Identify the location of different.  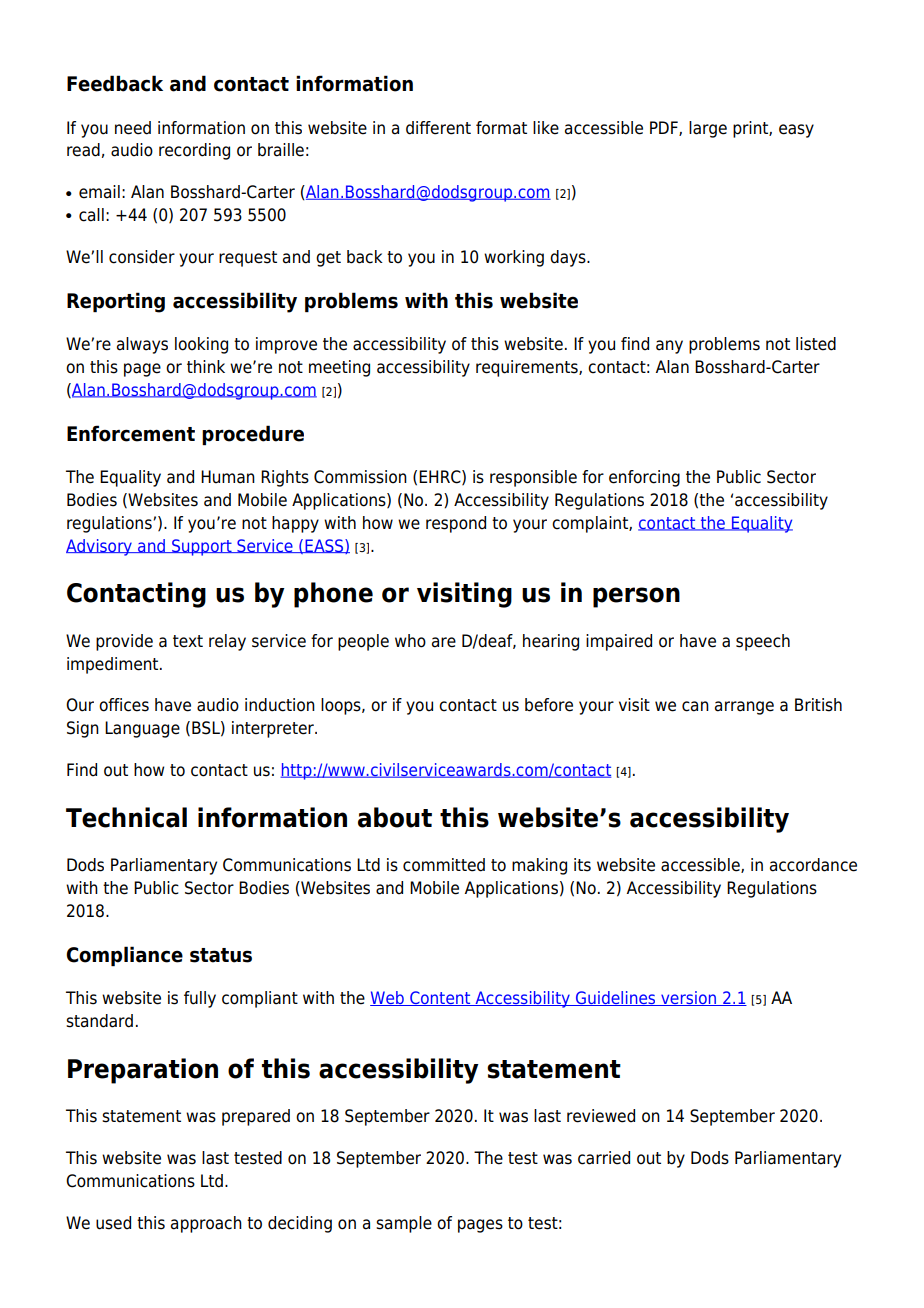
(438, 128).
